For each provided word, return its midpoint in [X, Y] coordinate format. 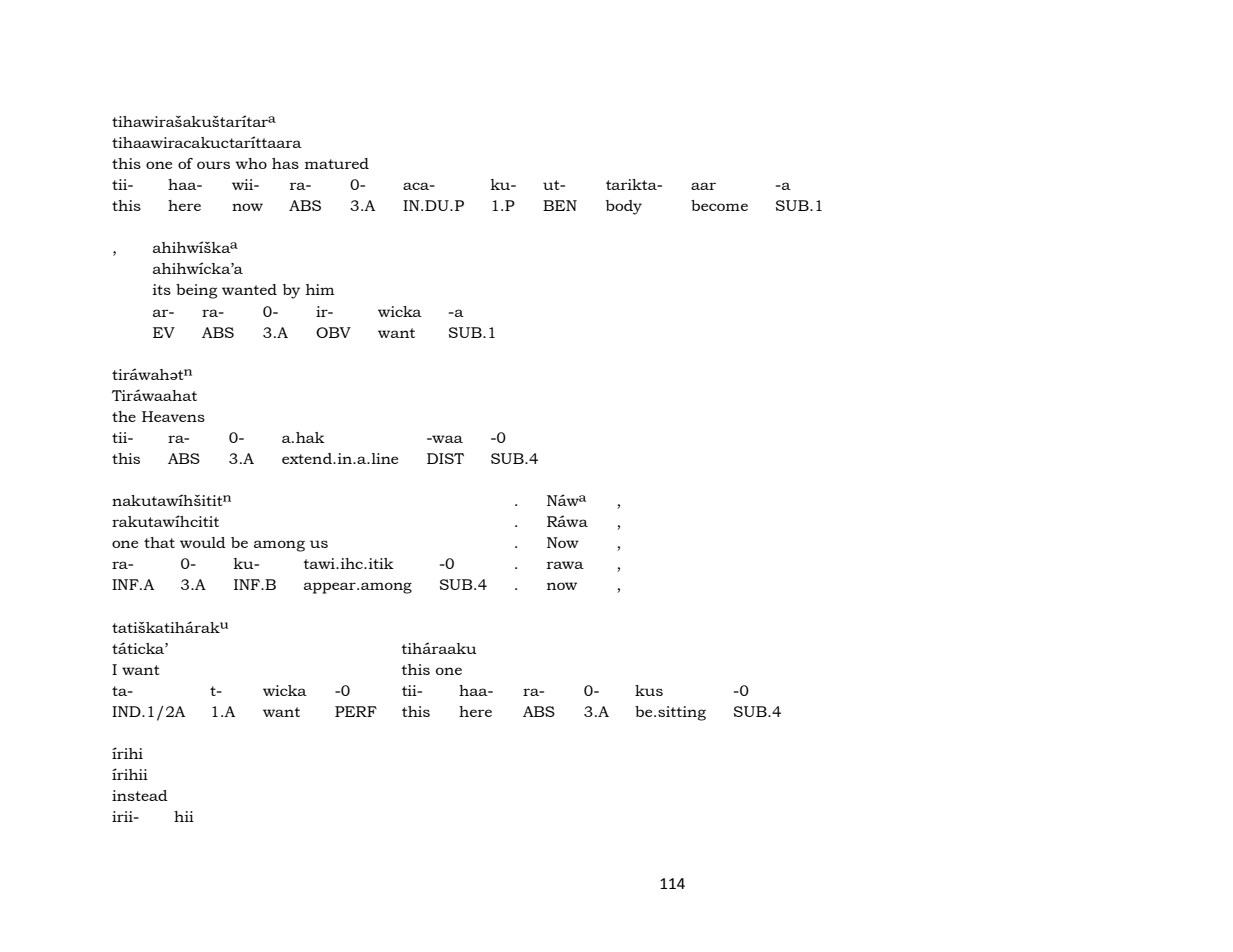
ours [213, 165]
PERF [356, 711]
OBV [333, 332]
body [624, 207]
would [203, 542]
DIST [445, 458]
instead [140, 795]
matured [337, 163]
